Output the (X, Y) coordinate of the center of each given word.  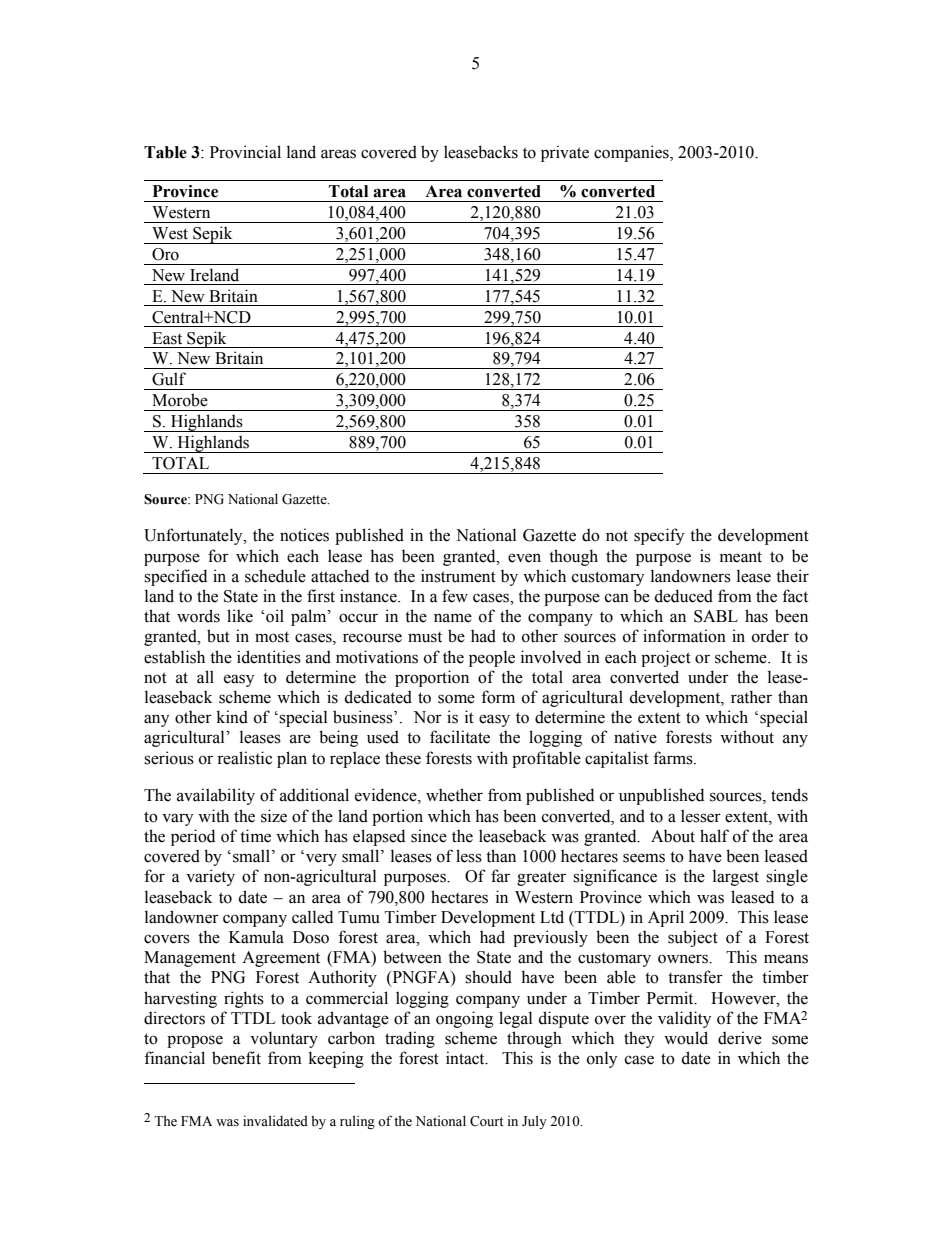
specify (659, 536)
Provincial (245, 152)
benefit (236, 1058)
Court (486, 1121)
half (714, 836)
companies (632, 153)
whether (454, 795)
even (524, 558)
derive (740, 1038)
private (565, 153)
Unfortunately (194, 536)
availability (216, 796)
